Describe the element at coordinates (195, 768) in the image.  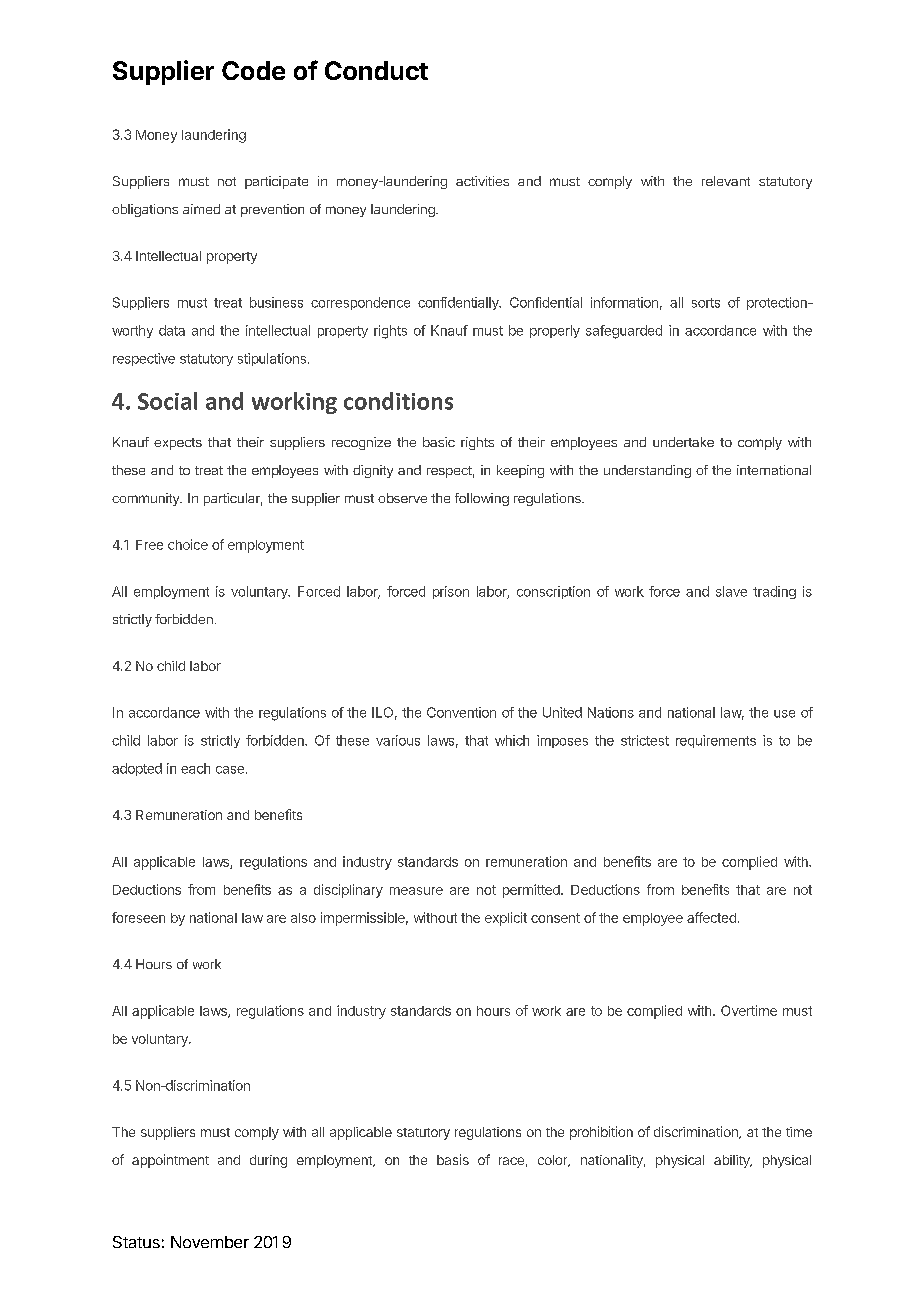
I see `each` at that location.
